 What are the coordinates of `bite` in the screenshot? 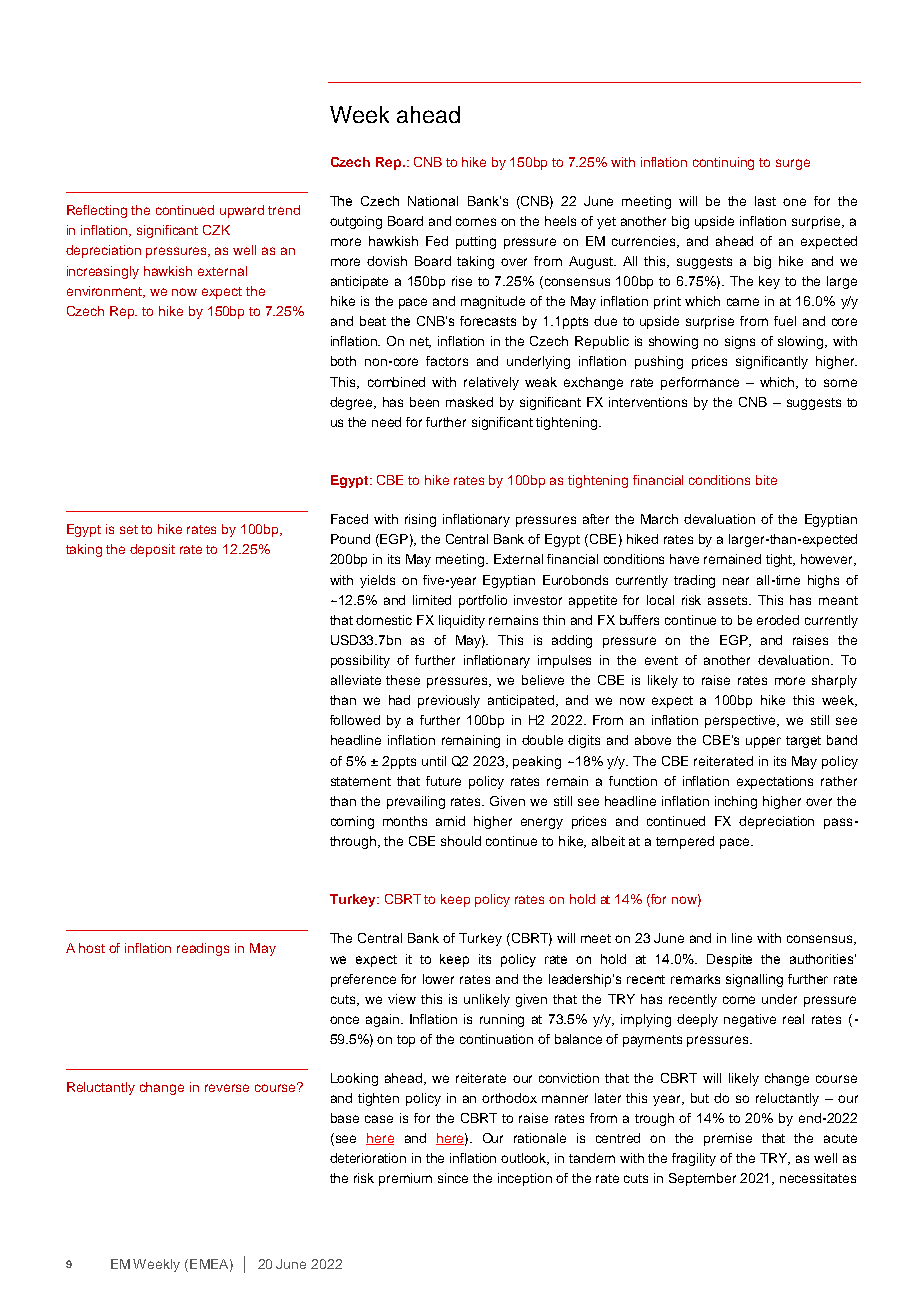 It's located at (766, 480).
